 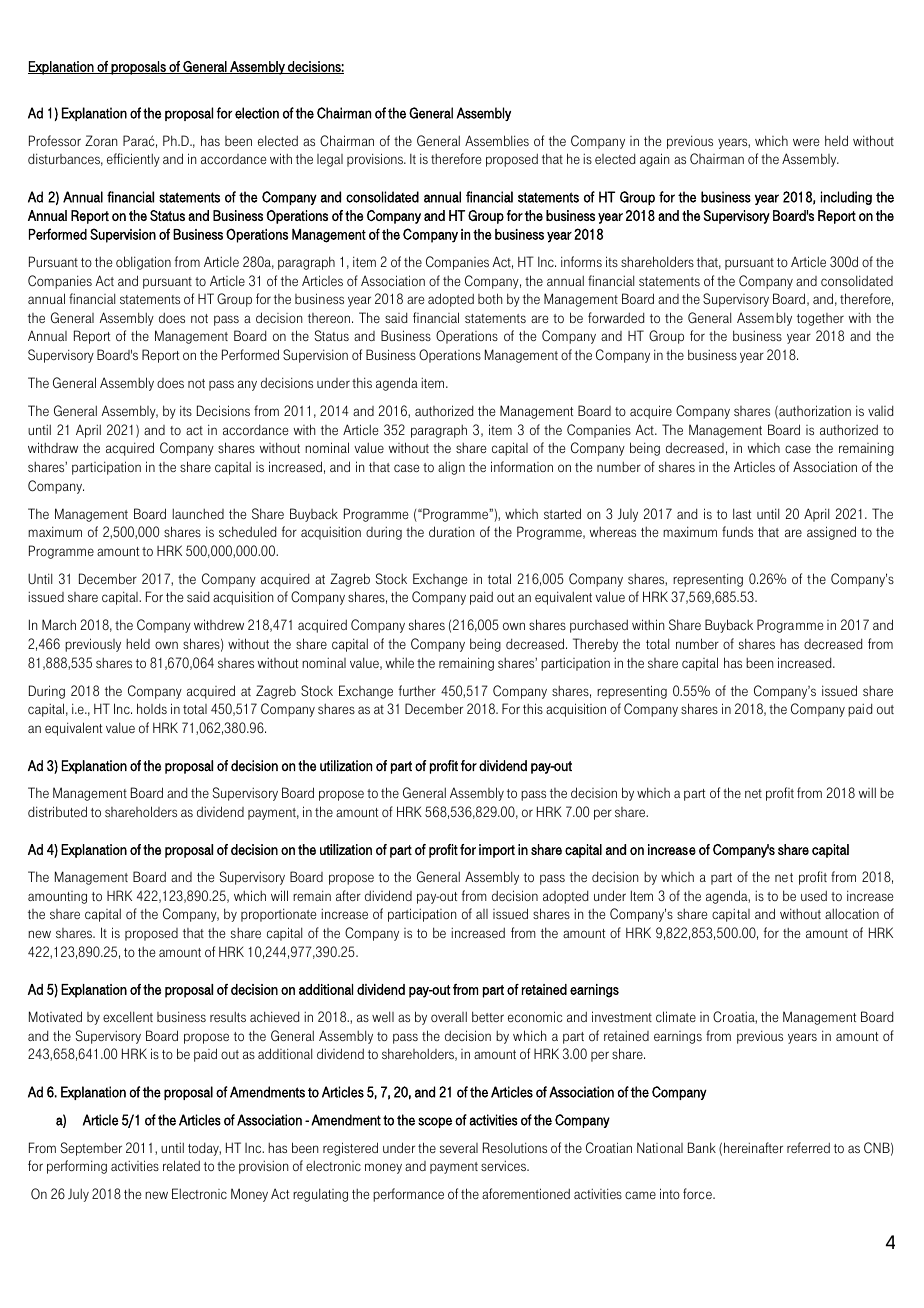 What do you see at coordinates (808, 1148) in the image?
I see `referred` at bounding box center [808, 1148].
